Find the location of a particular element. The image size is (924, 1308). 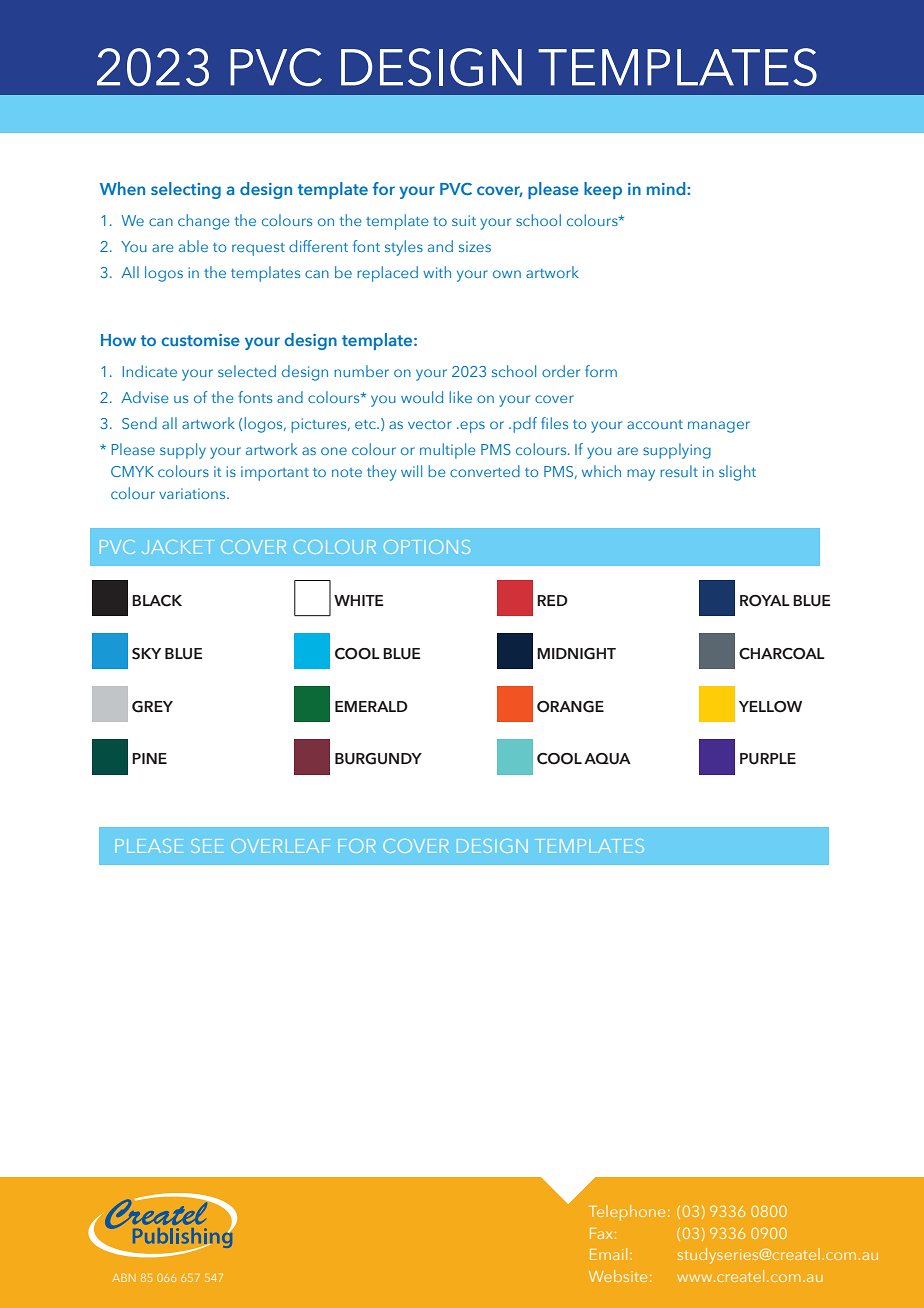

variations is located at coordinates (193, 493).
